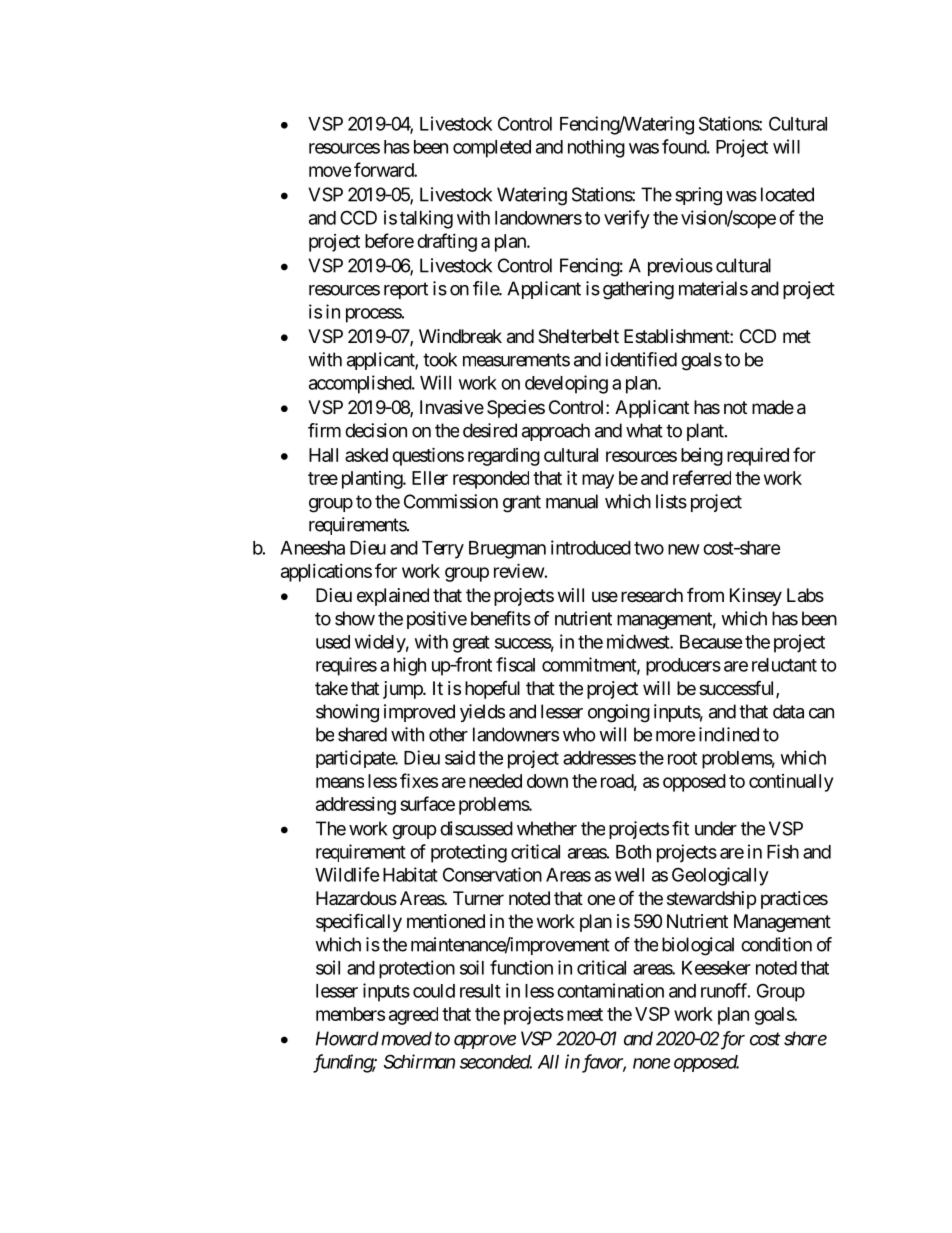  I want to click on forward, so click(384, 169).
